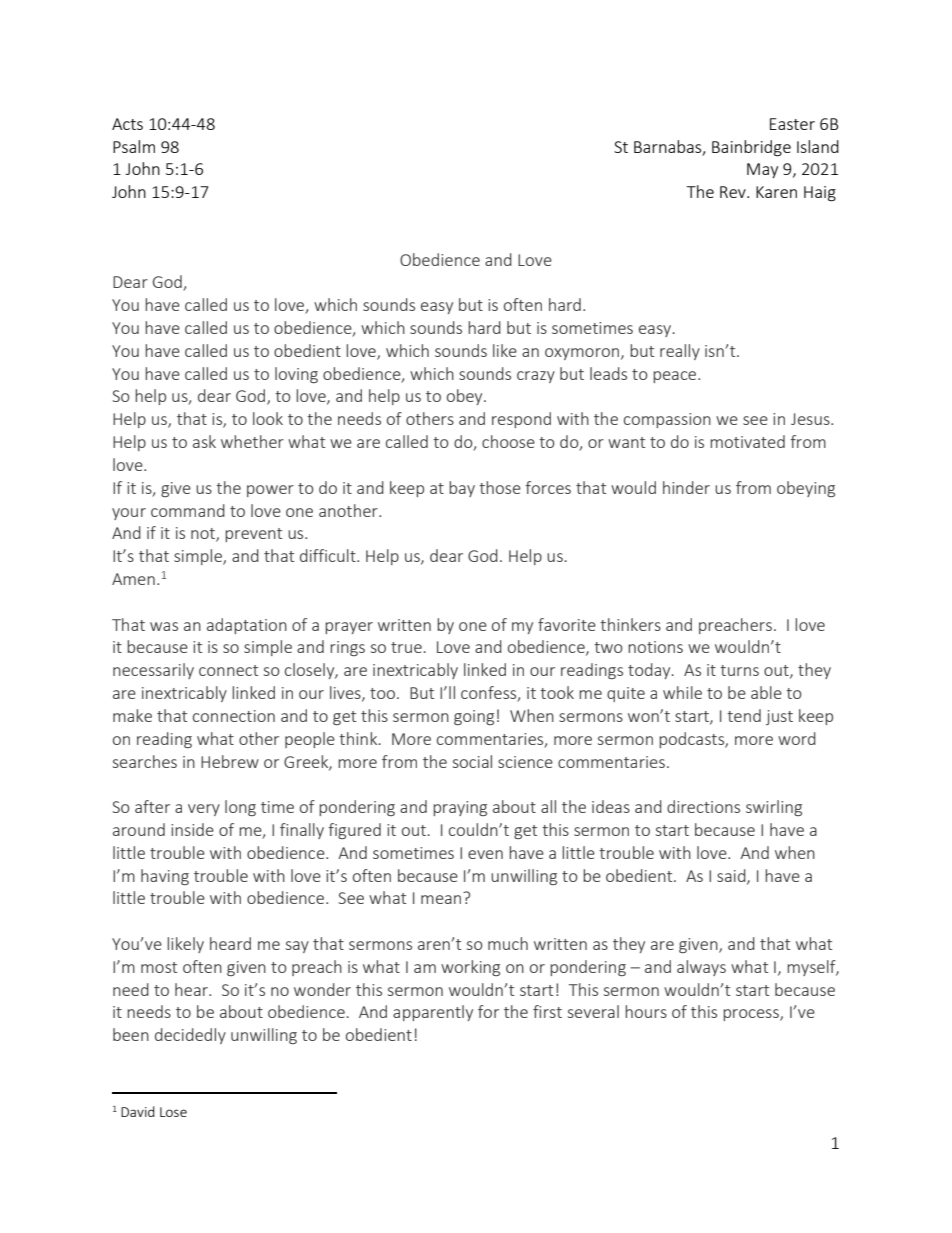 The width and height of the image is (952, 1233). What do you see at coordinates (247, 626) in the image?
I see `adaptation` at bounding box center [247, 626].
